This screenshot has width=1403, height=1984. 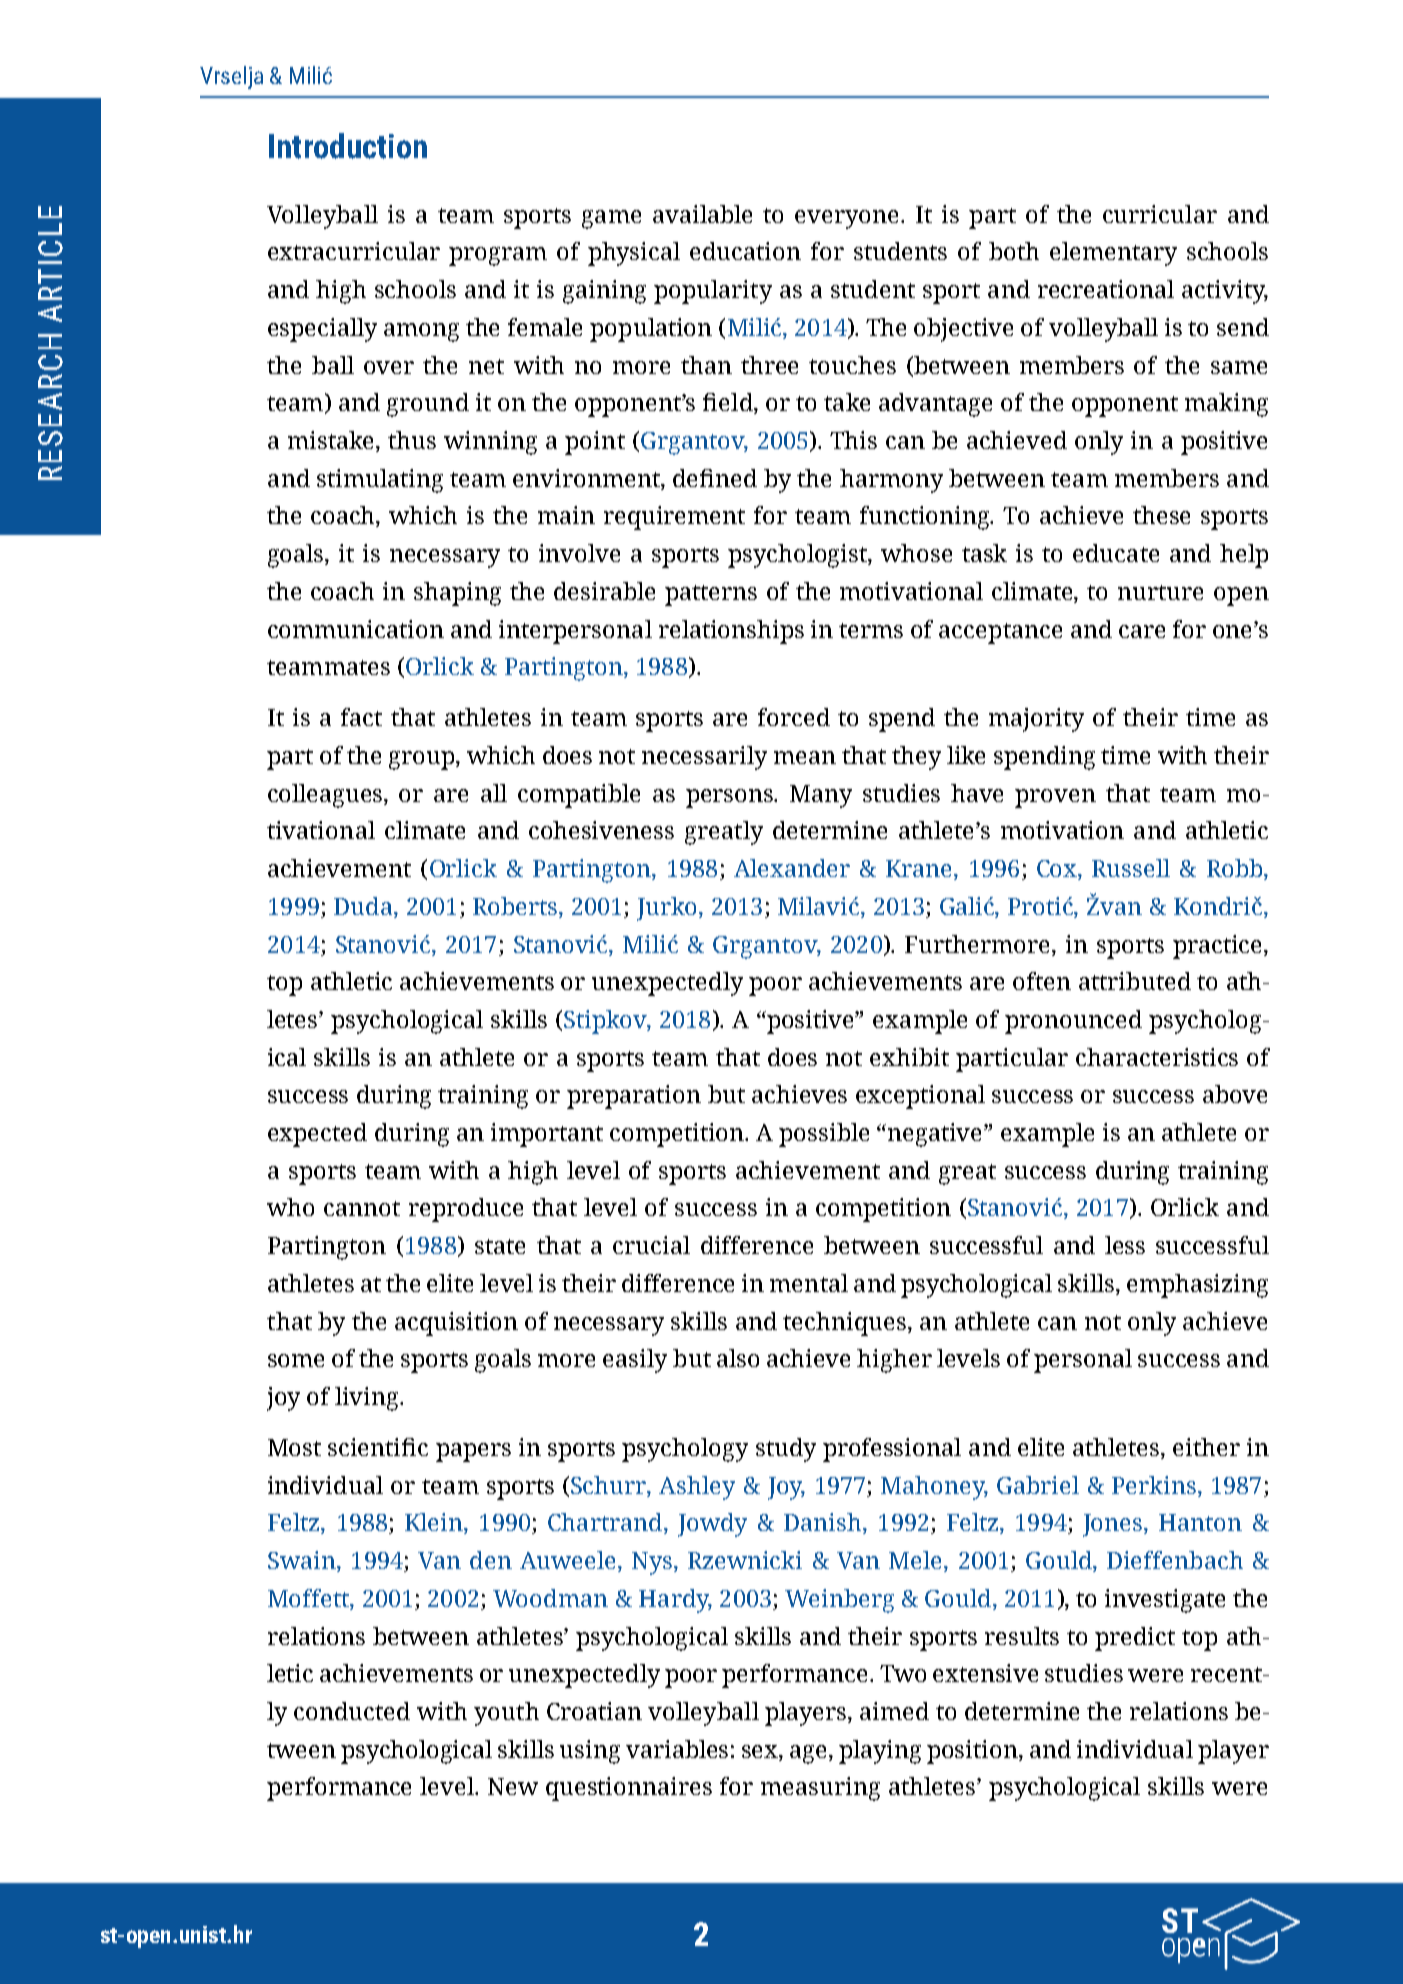 What do you see at coordinates (1142, 631) in the screenshot?
I see `care` at bounding box center [1142, 631].
